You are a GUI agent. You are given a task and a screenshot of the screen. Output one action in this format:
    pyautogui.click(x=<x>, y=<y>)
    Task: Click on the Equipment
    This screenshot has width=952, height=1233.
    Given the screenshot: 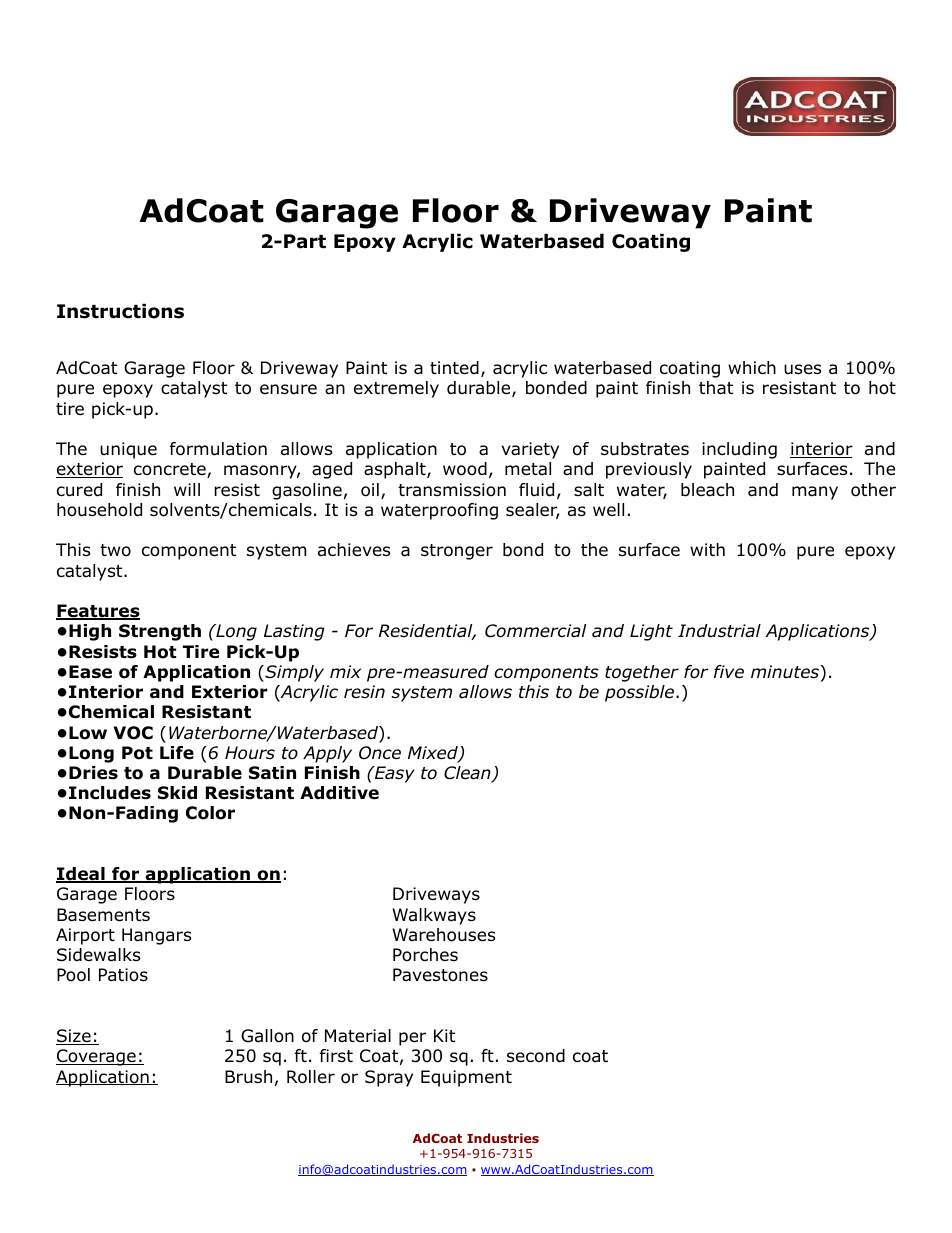 What is the action you would take?
    pyautogui.click(x=466, y=1078)
